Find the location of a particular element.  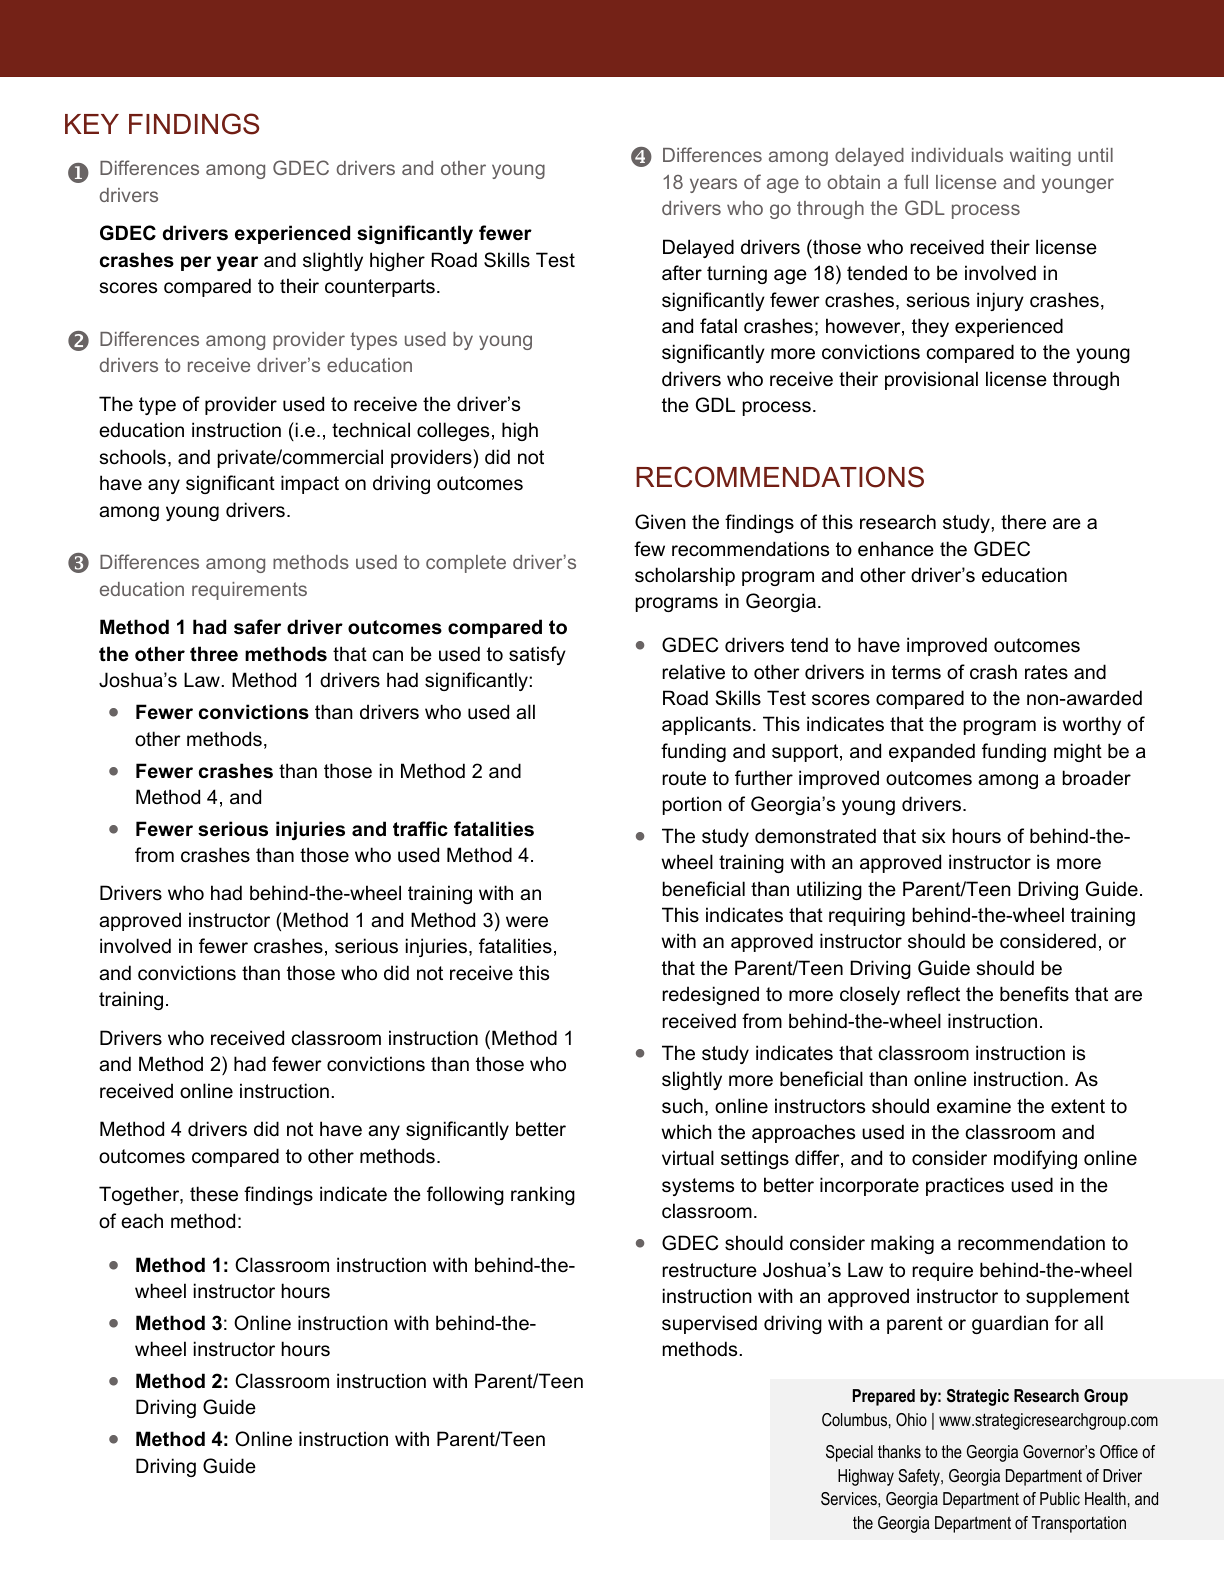

Services is located at coordinates (850, 1499).
